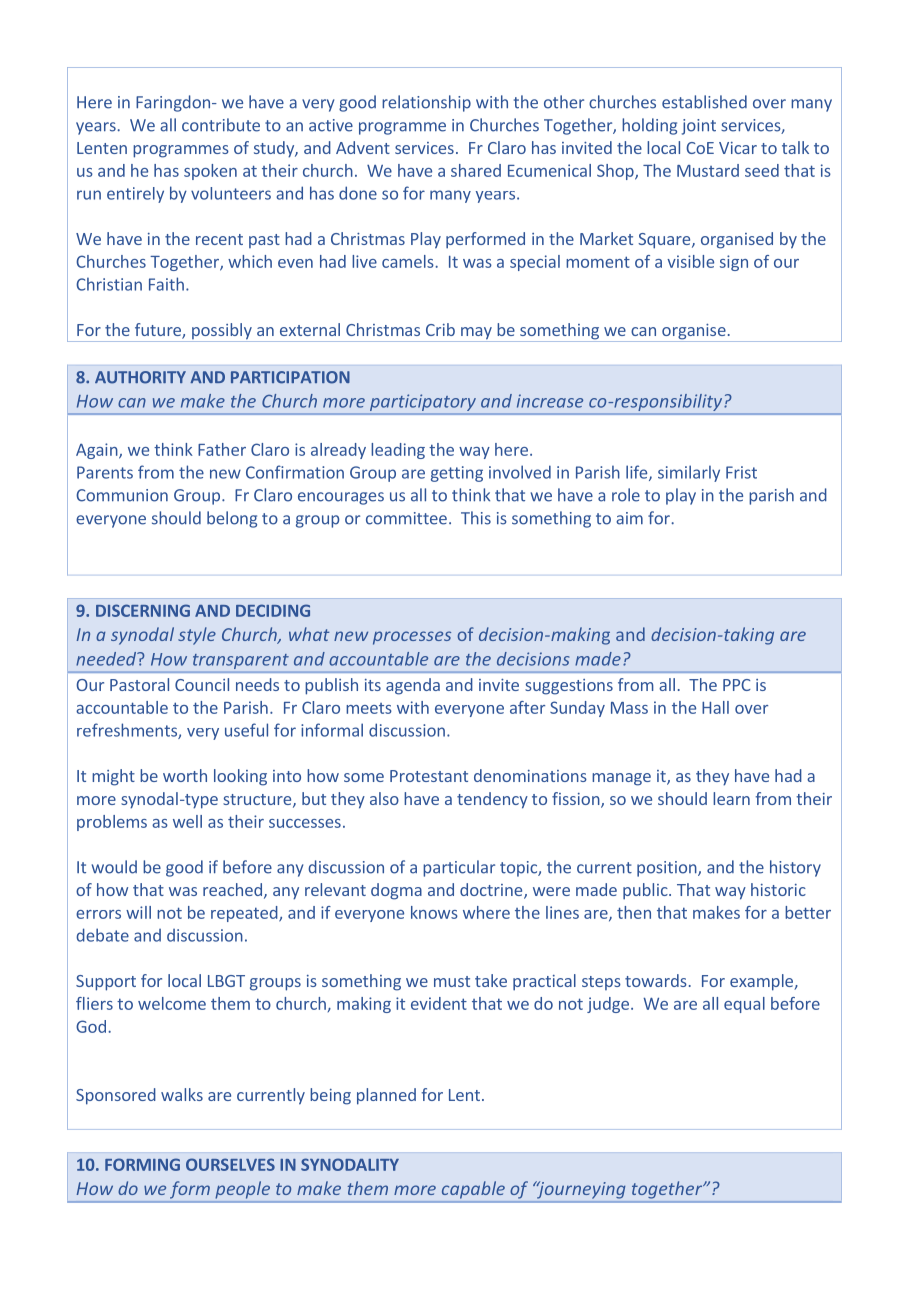  What do you see at coordinates (731, 798) in the screenshot?
I see `learn` at bounding box center [731, 798].
